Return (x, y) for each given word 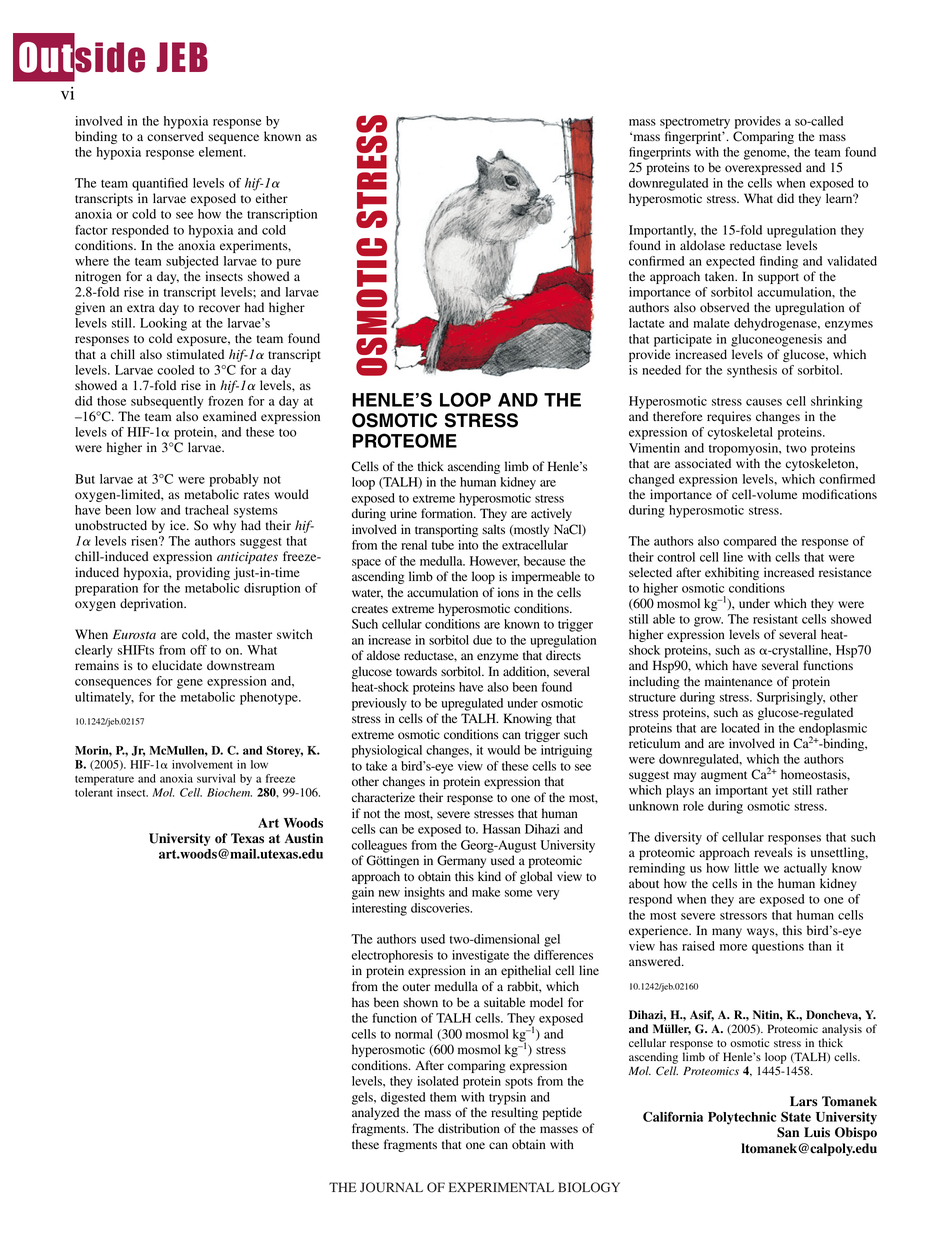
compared (750, 542)
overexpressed (763, 168)
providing (203, 573)
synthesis (752, 371)
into (468, 545)
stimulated (195, 354)
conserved (175, 136)
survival (216, 778)
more (733, 947)
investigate (480, 956)
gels (363, 1098)
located (740, 728)
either (272, 198)
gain (363, 893)
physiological (387, 751)
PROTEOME (405, 440)
